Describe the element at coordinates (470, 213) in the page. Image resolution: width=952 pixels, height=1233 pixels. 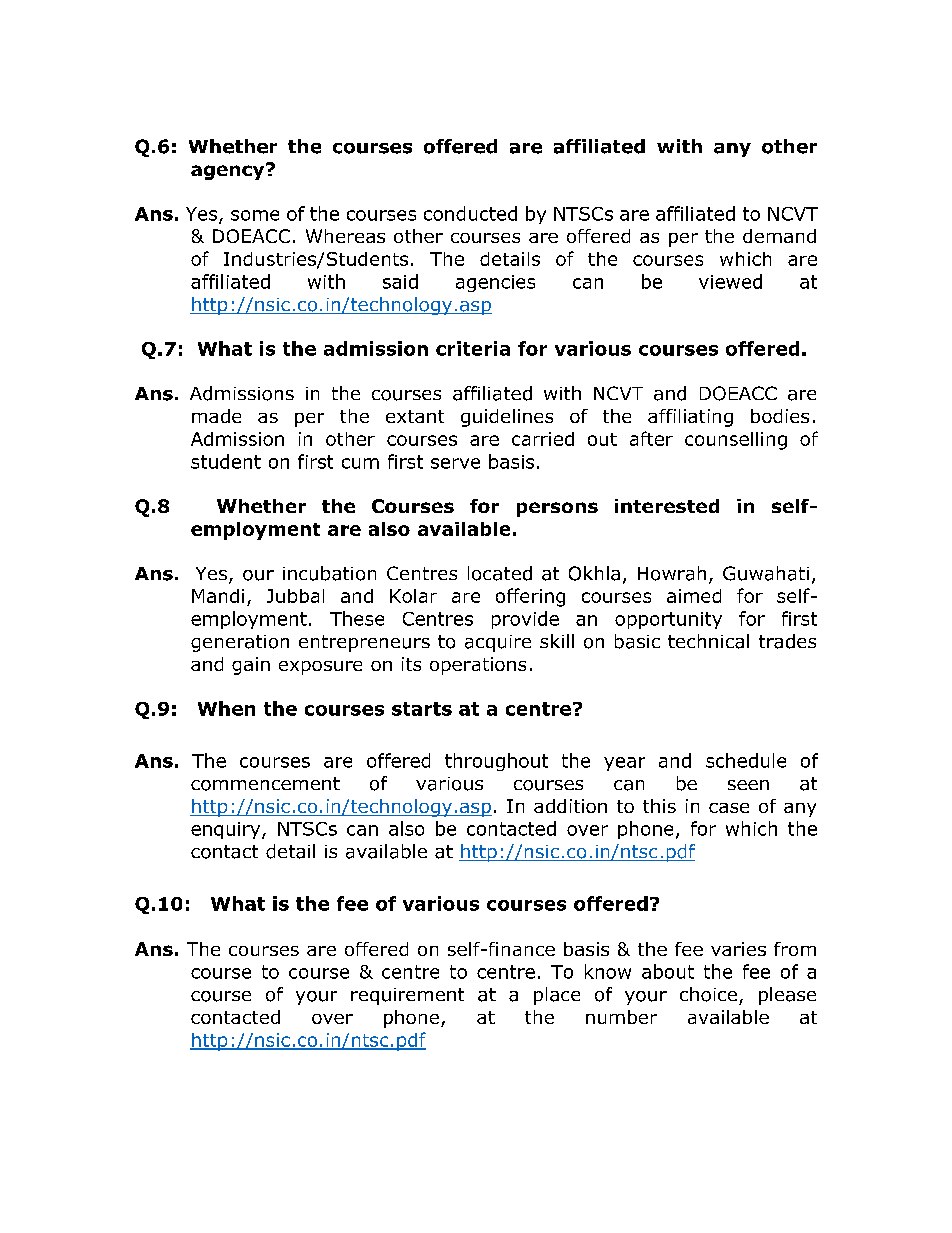
I see `conducted` at that location.
